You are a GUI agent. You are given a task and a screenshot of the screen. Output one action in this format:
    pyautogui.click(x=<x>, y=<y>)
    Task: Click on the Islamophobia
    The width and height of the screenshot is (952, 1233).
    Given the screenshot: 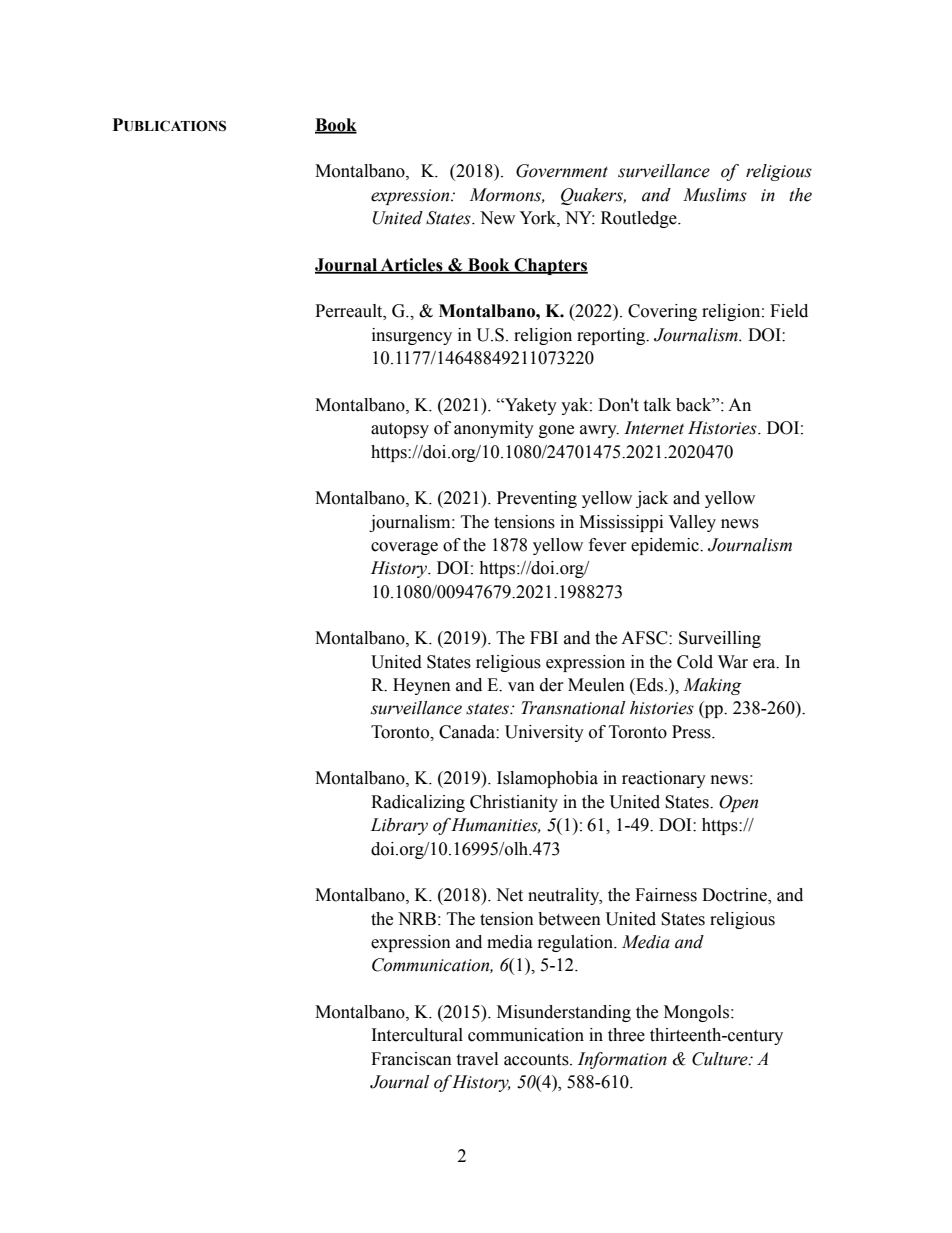 What is the action you would take?
    pyautogui.click(x=547, y=779)
